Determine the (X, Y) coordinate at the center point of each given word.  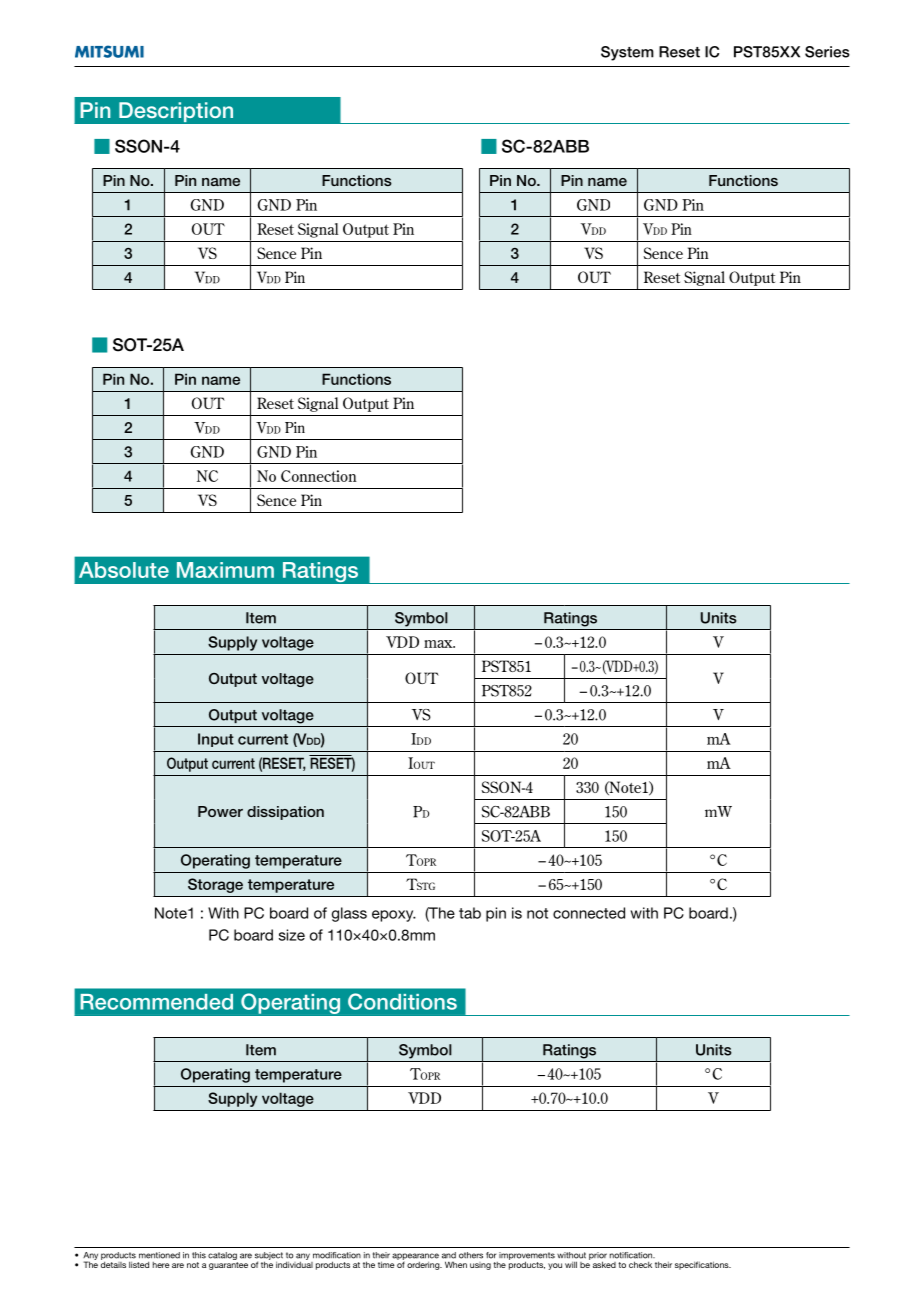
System (627, 53)
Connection (319, 476)
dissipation (285, 813)
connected (589, 913)
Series (827, 52)
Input (216, 740)
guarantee (228, 1266)
